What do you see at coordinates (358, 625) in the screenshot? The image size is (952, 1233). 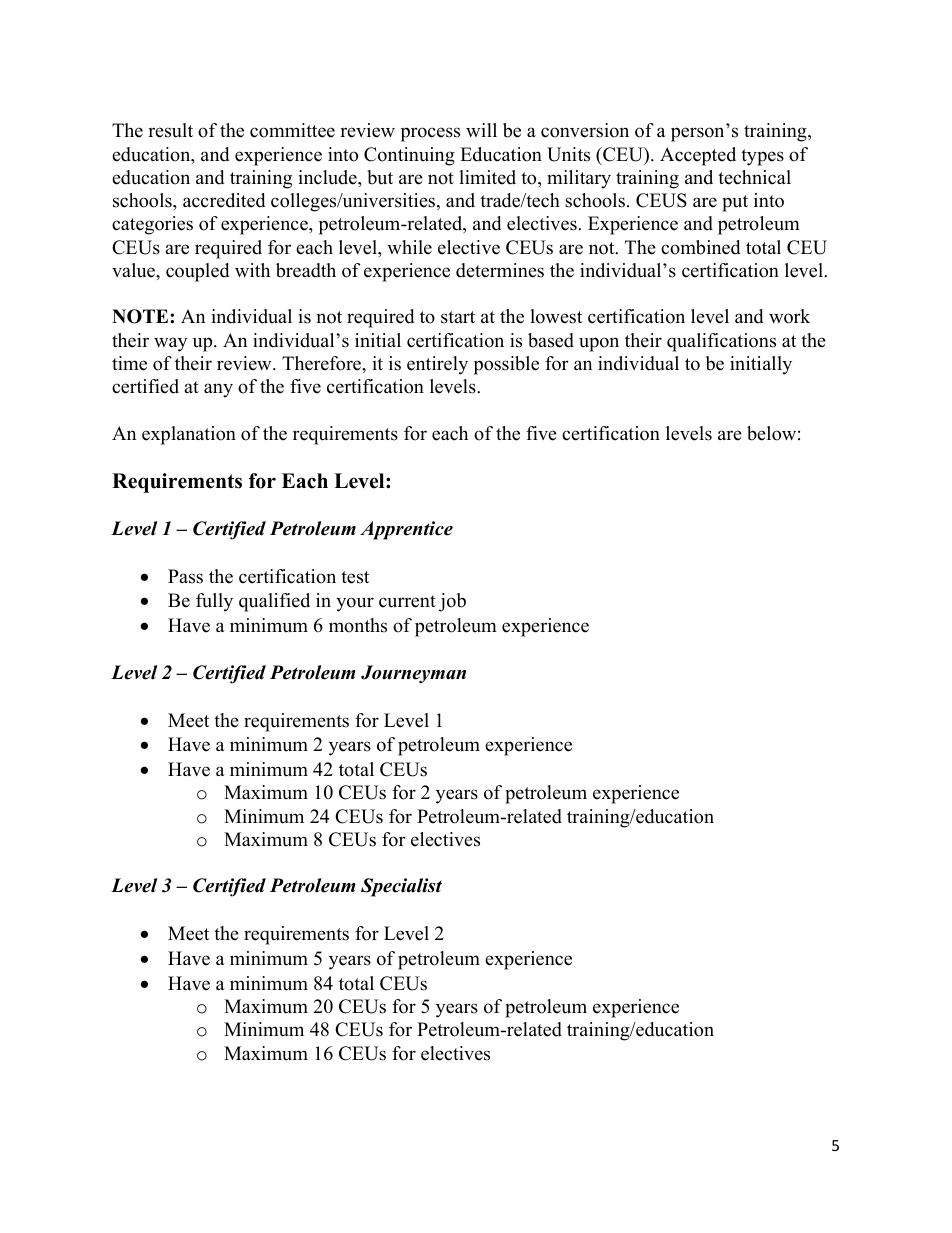 I see `months` at bounding box center [358, 625].
